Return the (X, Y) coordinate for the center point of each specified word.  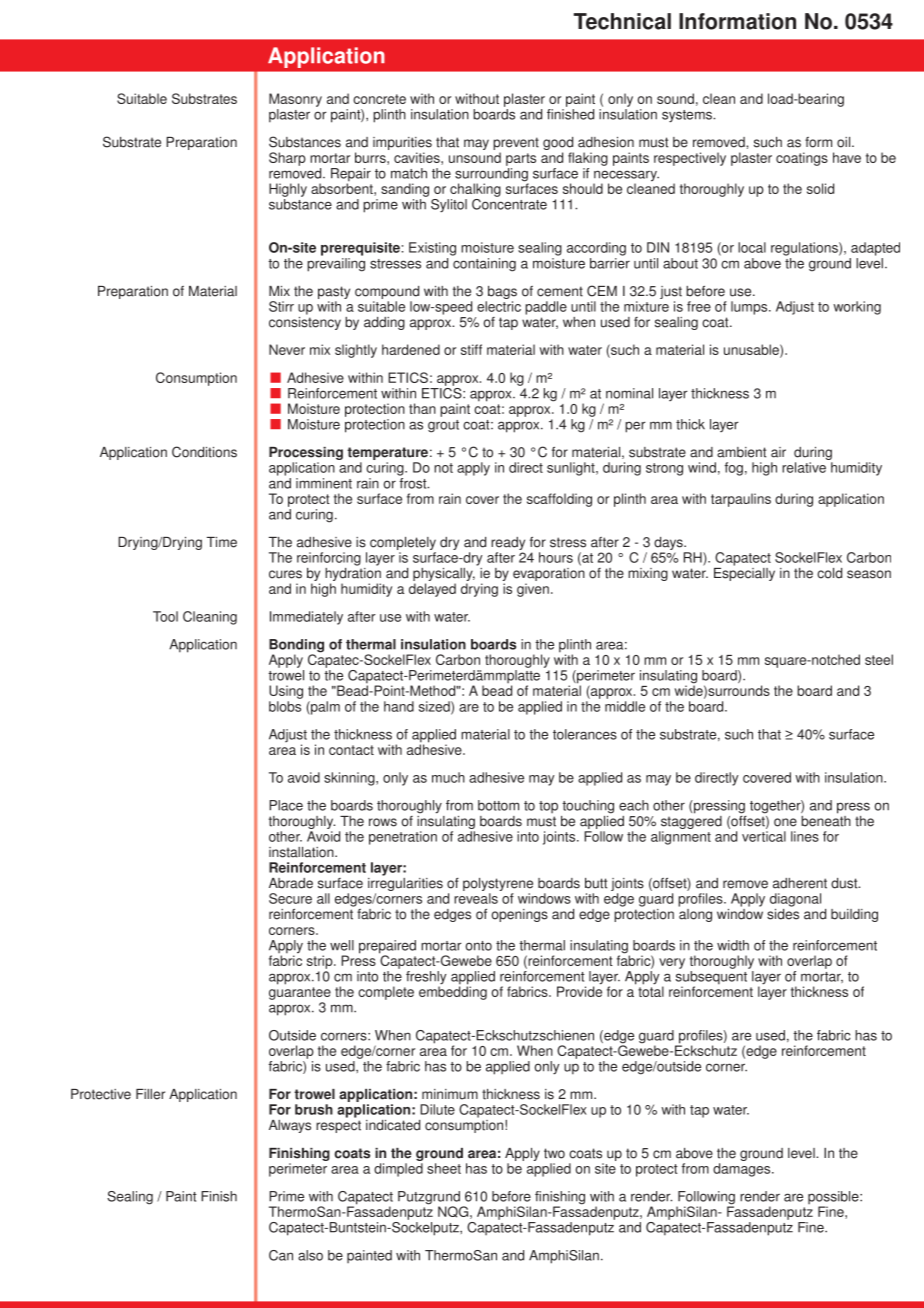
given (533, 590)
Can (281, 1255)
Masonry (295, 100)
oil (843, 142)
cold (829, 573)
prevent (516, 145)
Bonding (296, 647)
